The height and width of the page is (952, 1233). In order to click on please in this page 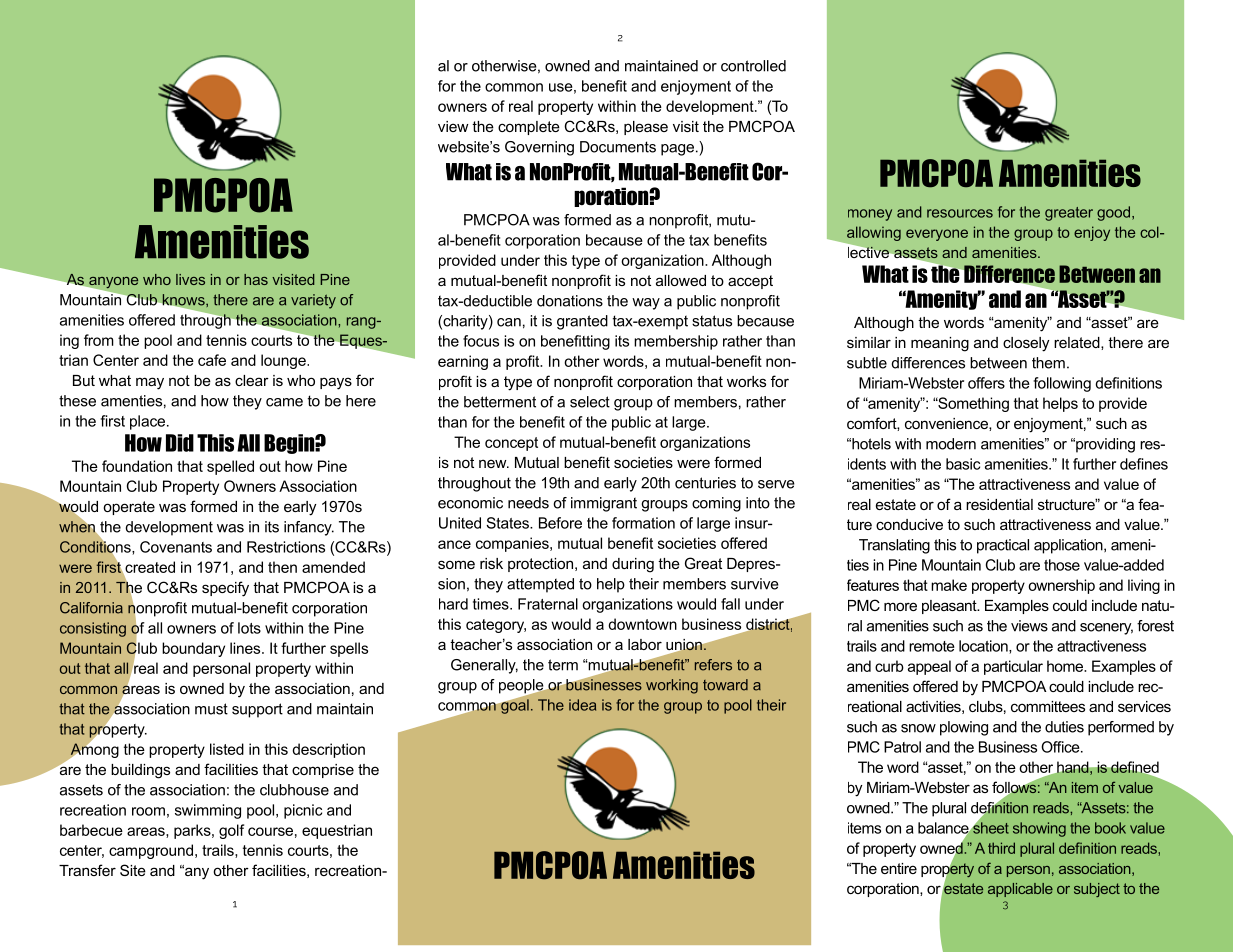, I will do `click(646, 128)`.
